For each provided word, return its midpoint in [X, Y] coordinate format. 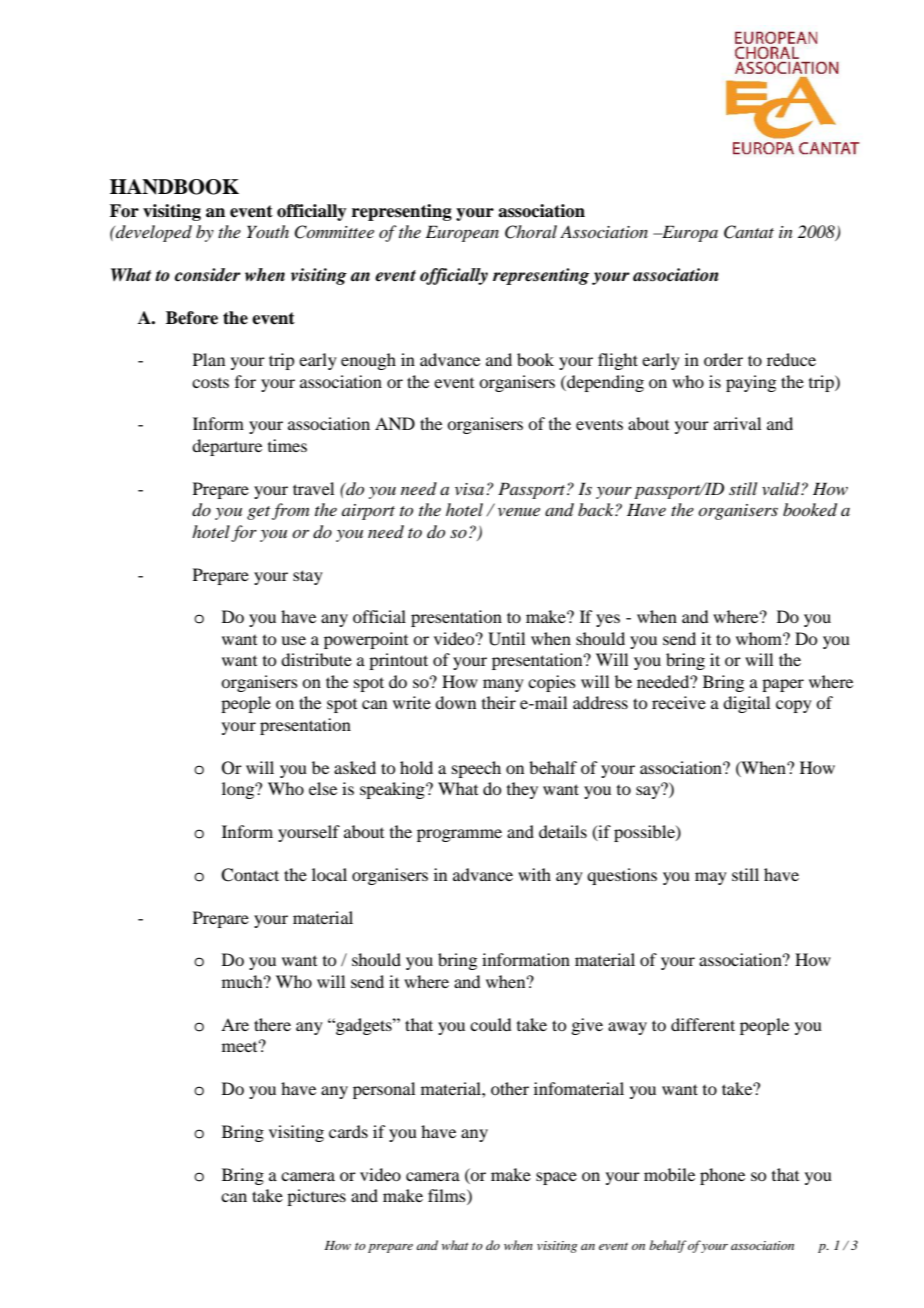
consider [208, 275]
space [556, 1178]
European [462, 233]
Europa [689, 233]
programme [459, 835]
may [711, 878]
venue [519, 512]
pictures [316, 1197]
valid [782, 488]
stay [308, 577]
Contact [250, 875]
